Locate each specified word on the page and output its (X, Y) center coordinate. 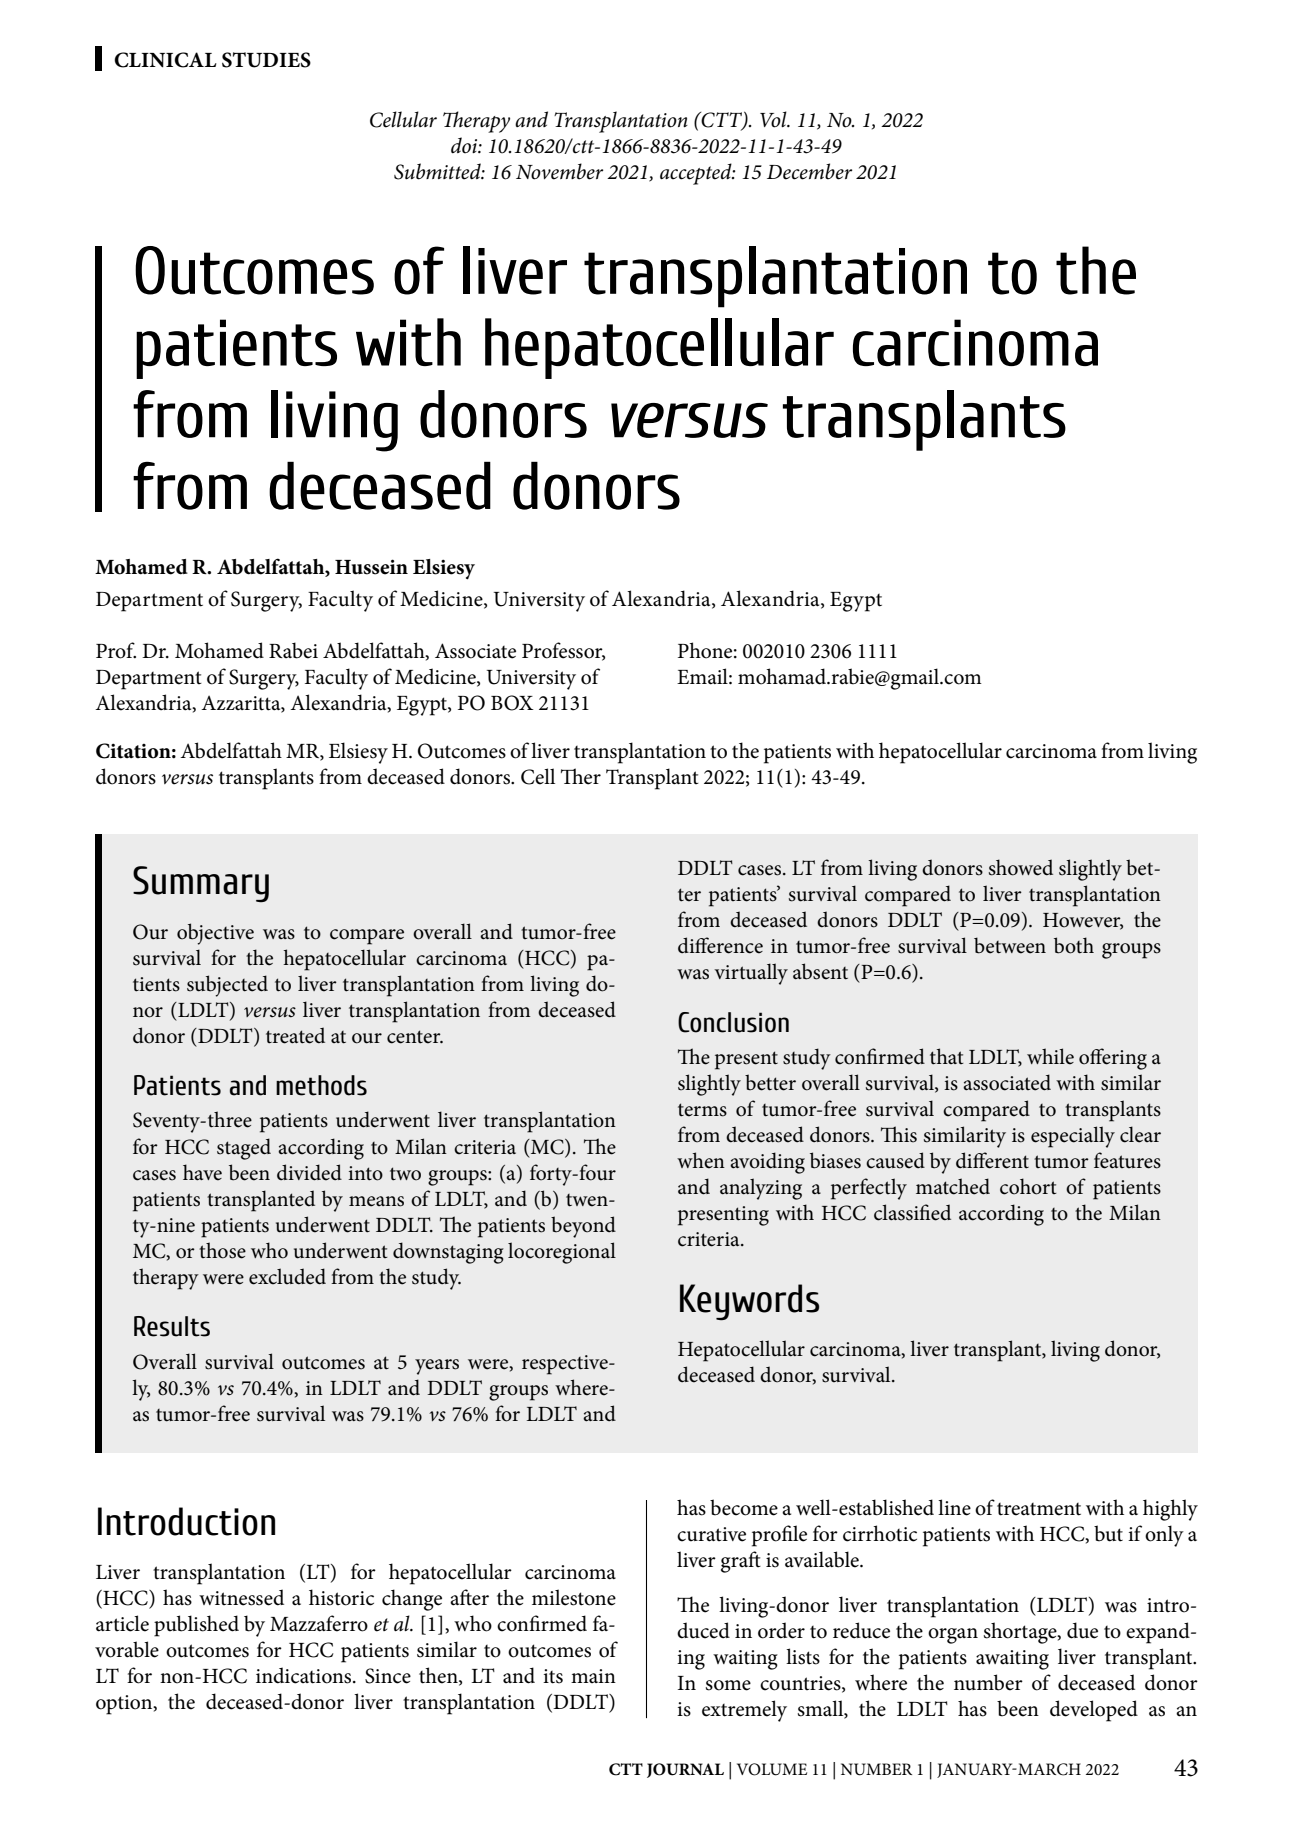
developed (1094, 1711)
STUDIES (266, 60)
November (559, 171)
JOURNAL (685, 1770)
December (809, 171)
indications (305, 1675)
